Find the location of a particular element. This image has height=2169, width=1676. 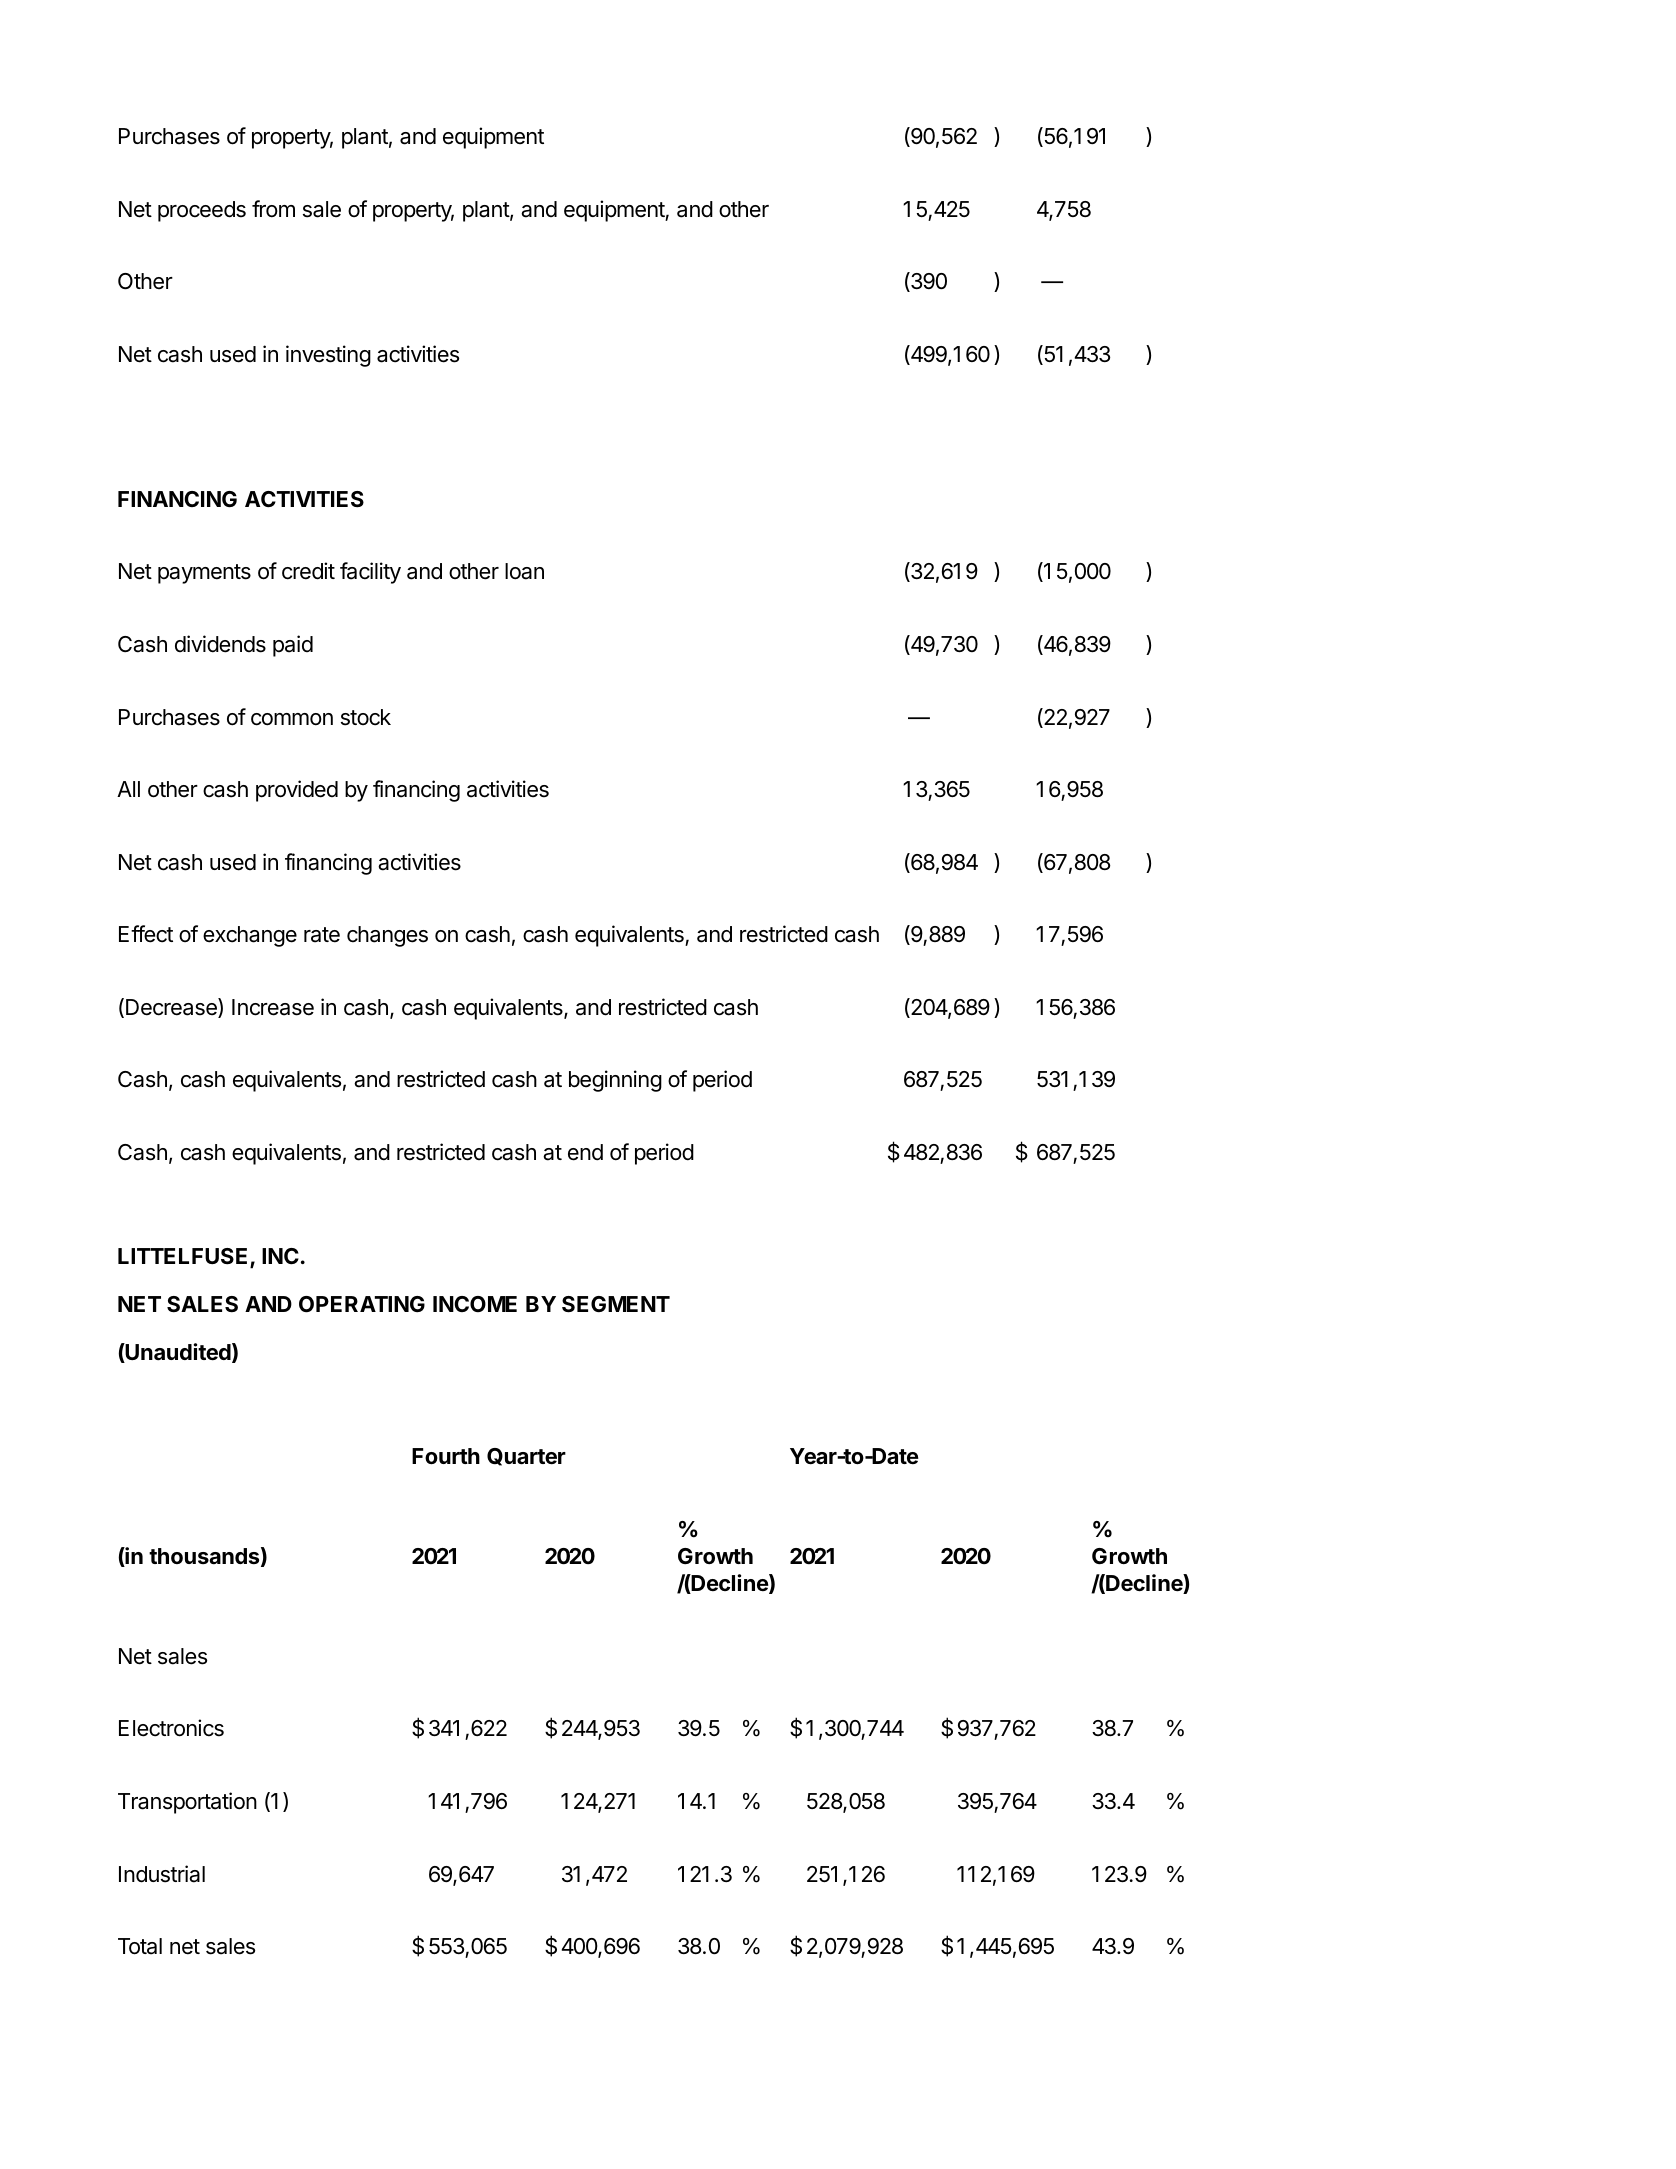

Quarter is located at coordinates (526, 1457).
